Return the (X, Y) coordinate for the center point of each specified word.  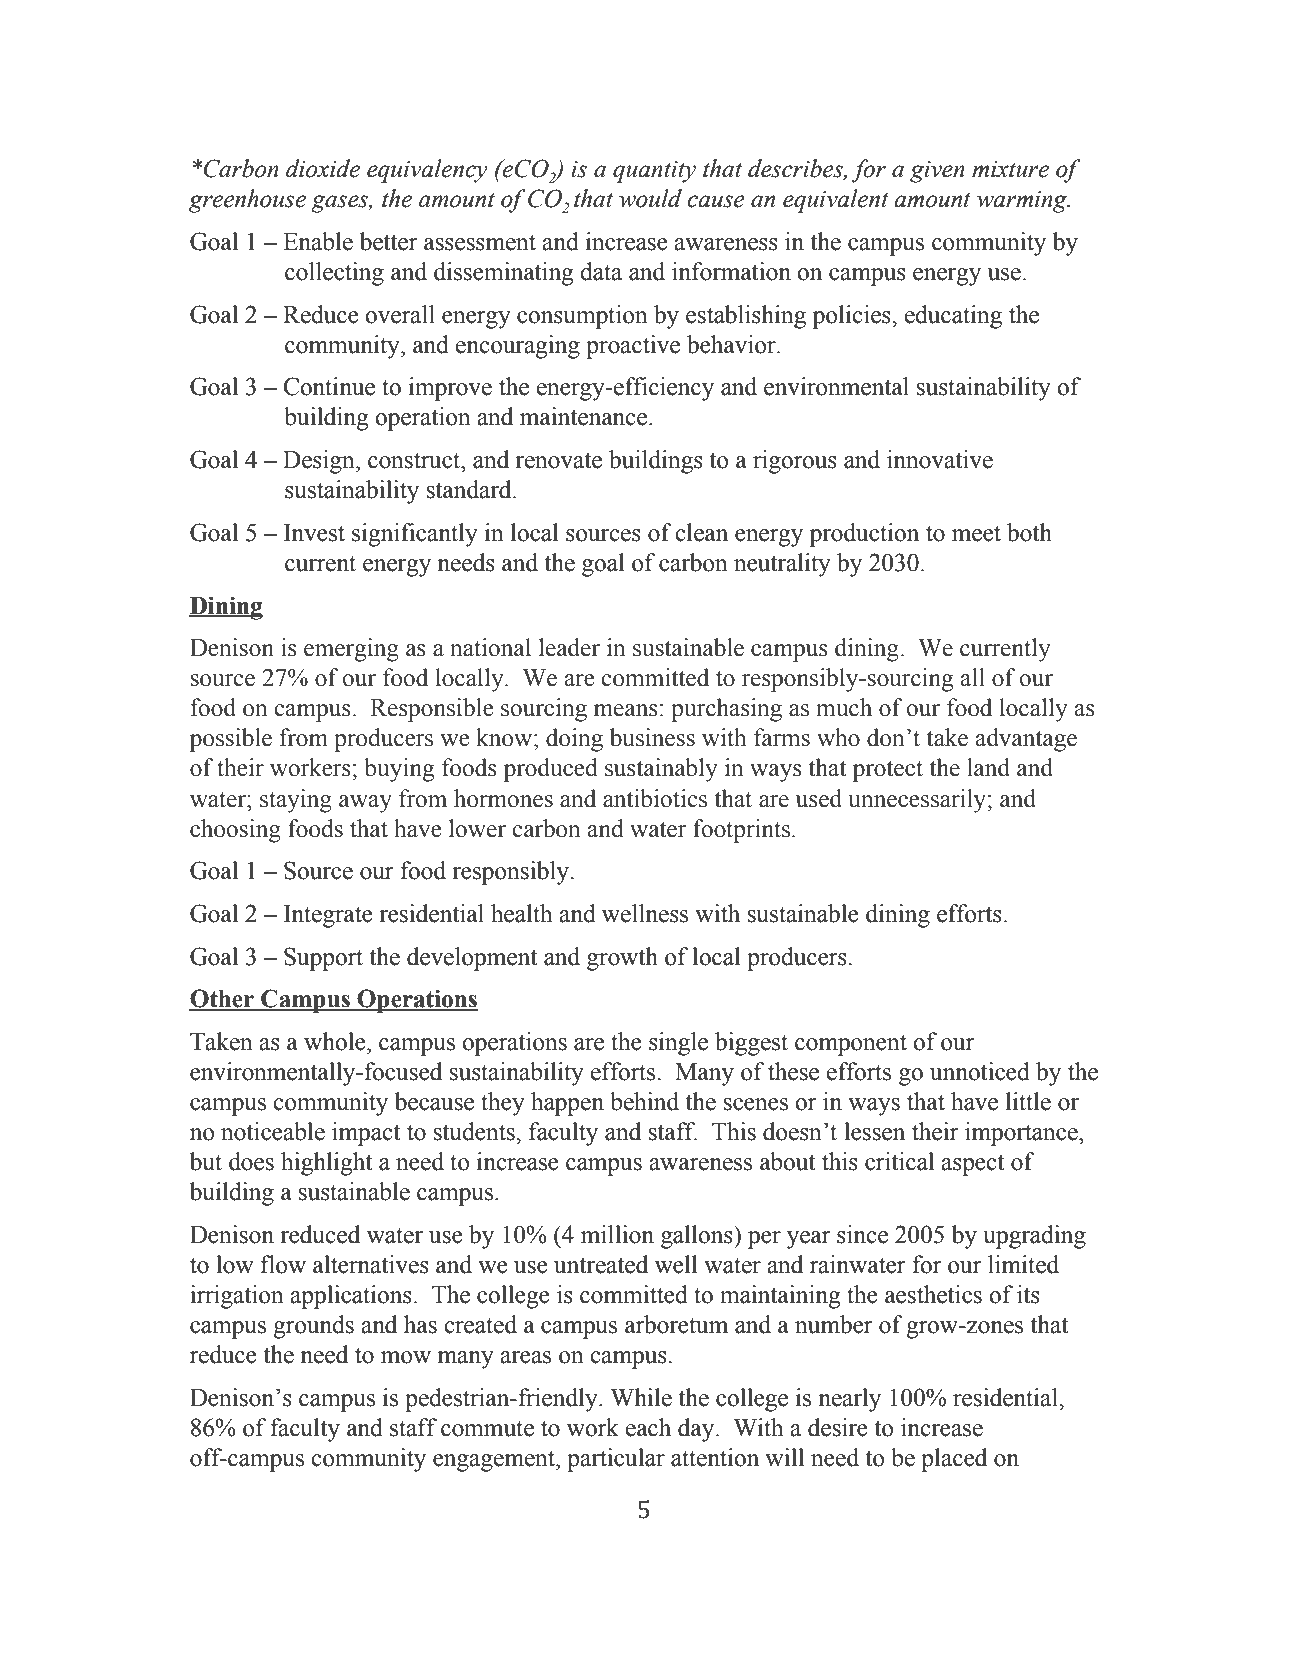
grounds (313, 1327)
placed (954, 1460)
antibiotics (655, 798)
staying (296, 801)
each (648, 1427)
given (937, 172)
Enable (318, 241)
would (650, 198)
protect (888, 771)
